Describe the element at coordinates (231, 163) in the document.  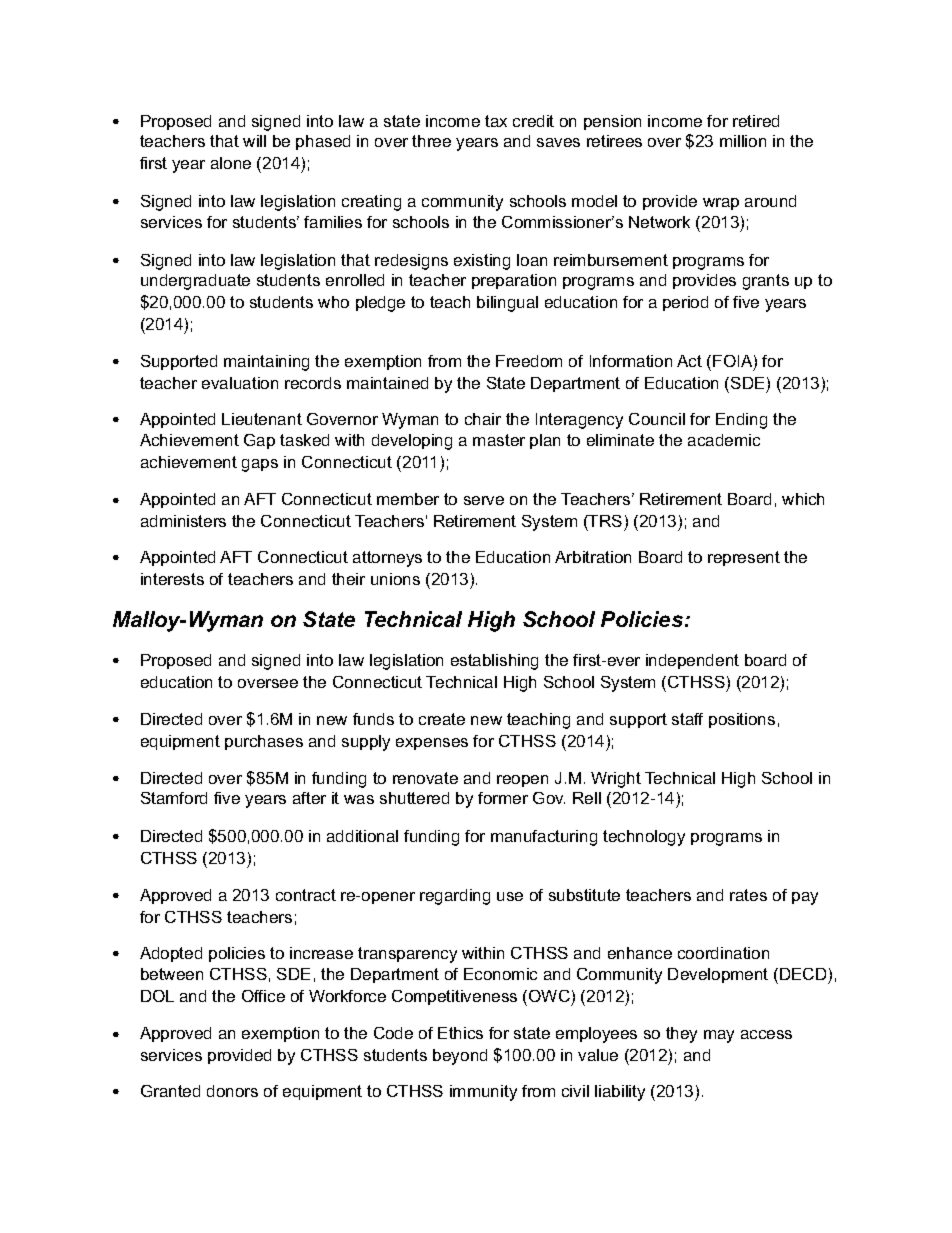
I see `alone` at that location.
